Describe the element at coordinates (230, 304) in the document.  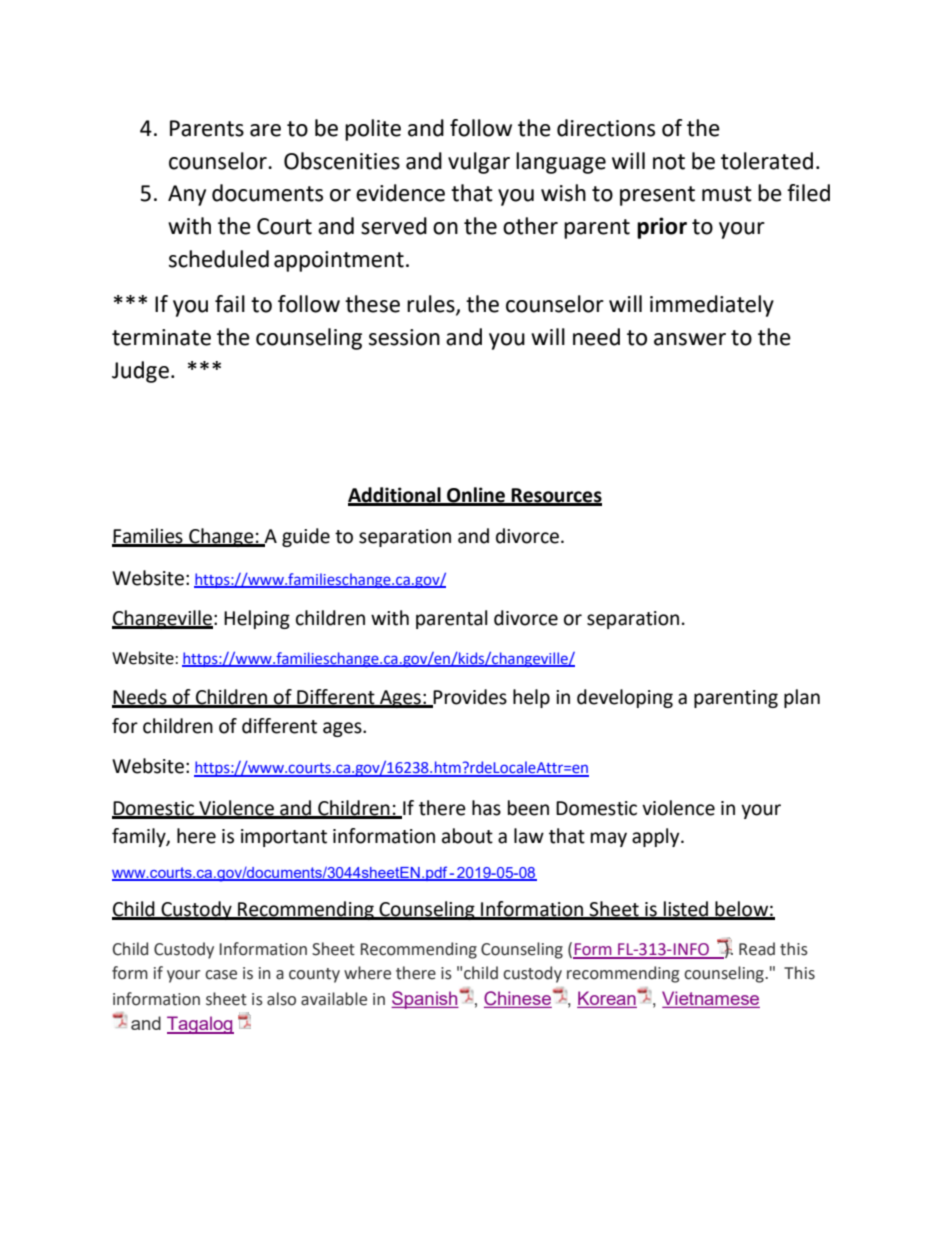
I see `fail` at that location.
